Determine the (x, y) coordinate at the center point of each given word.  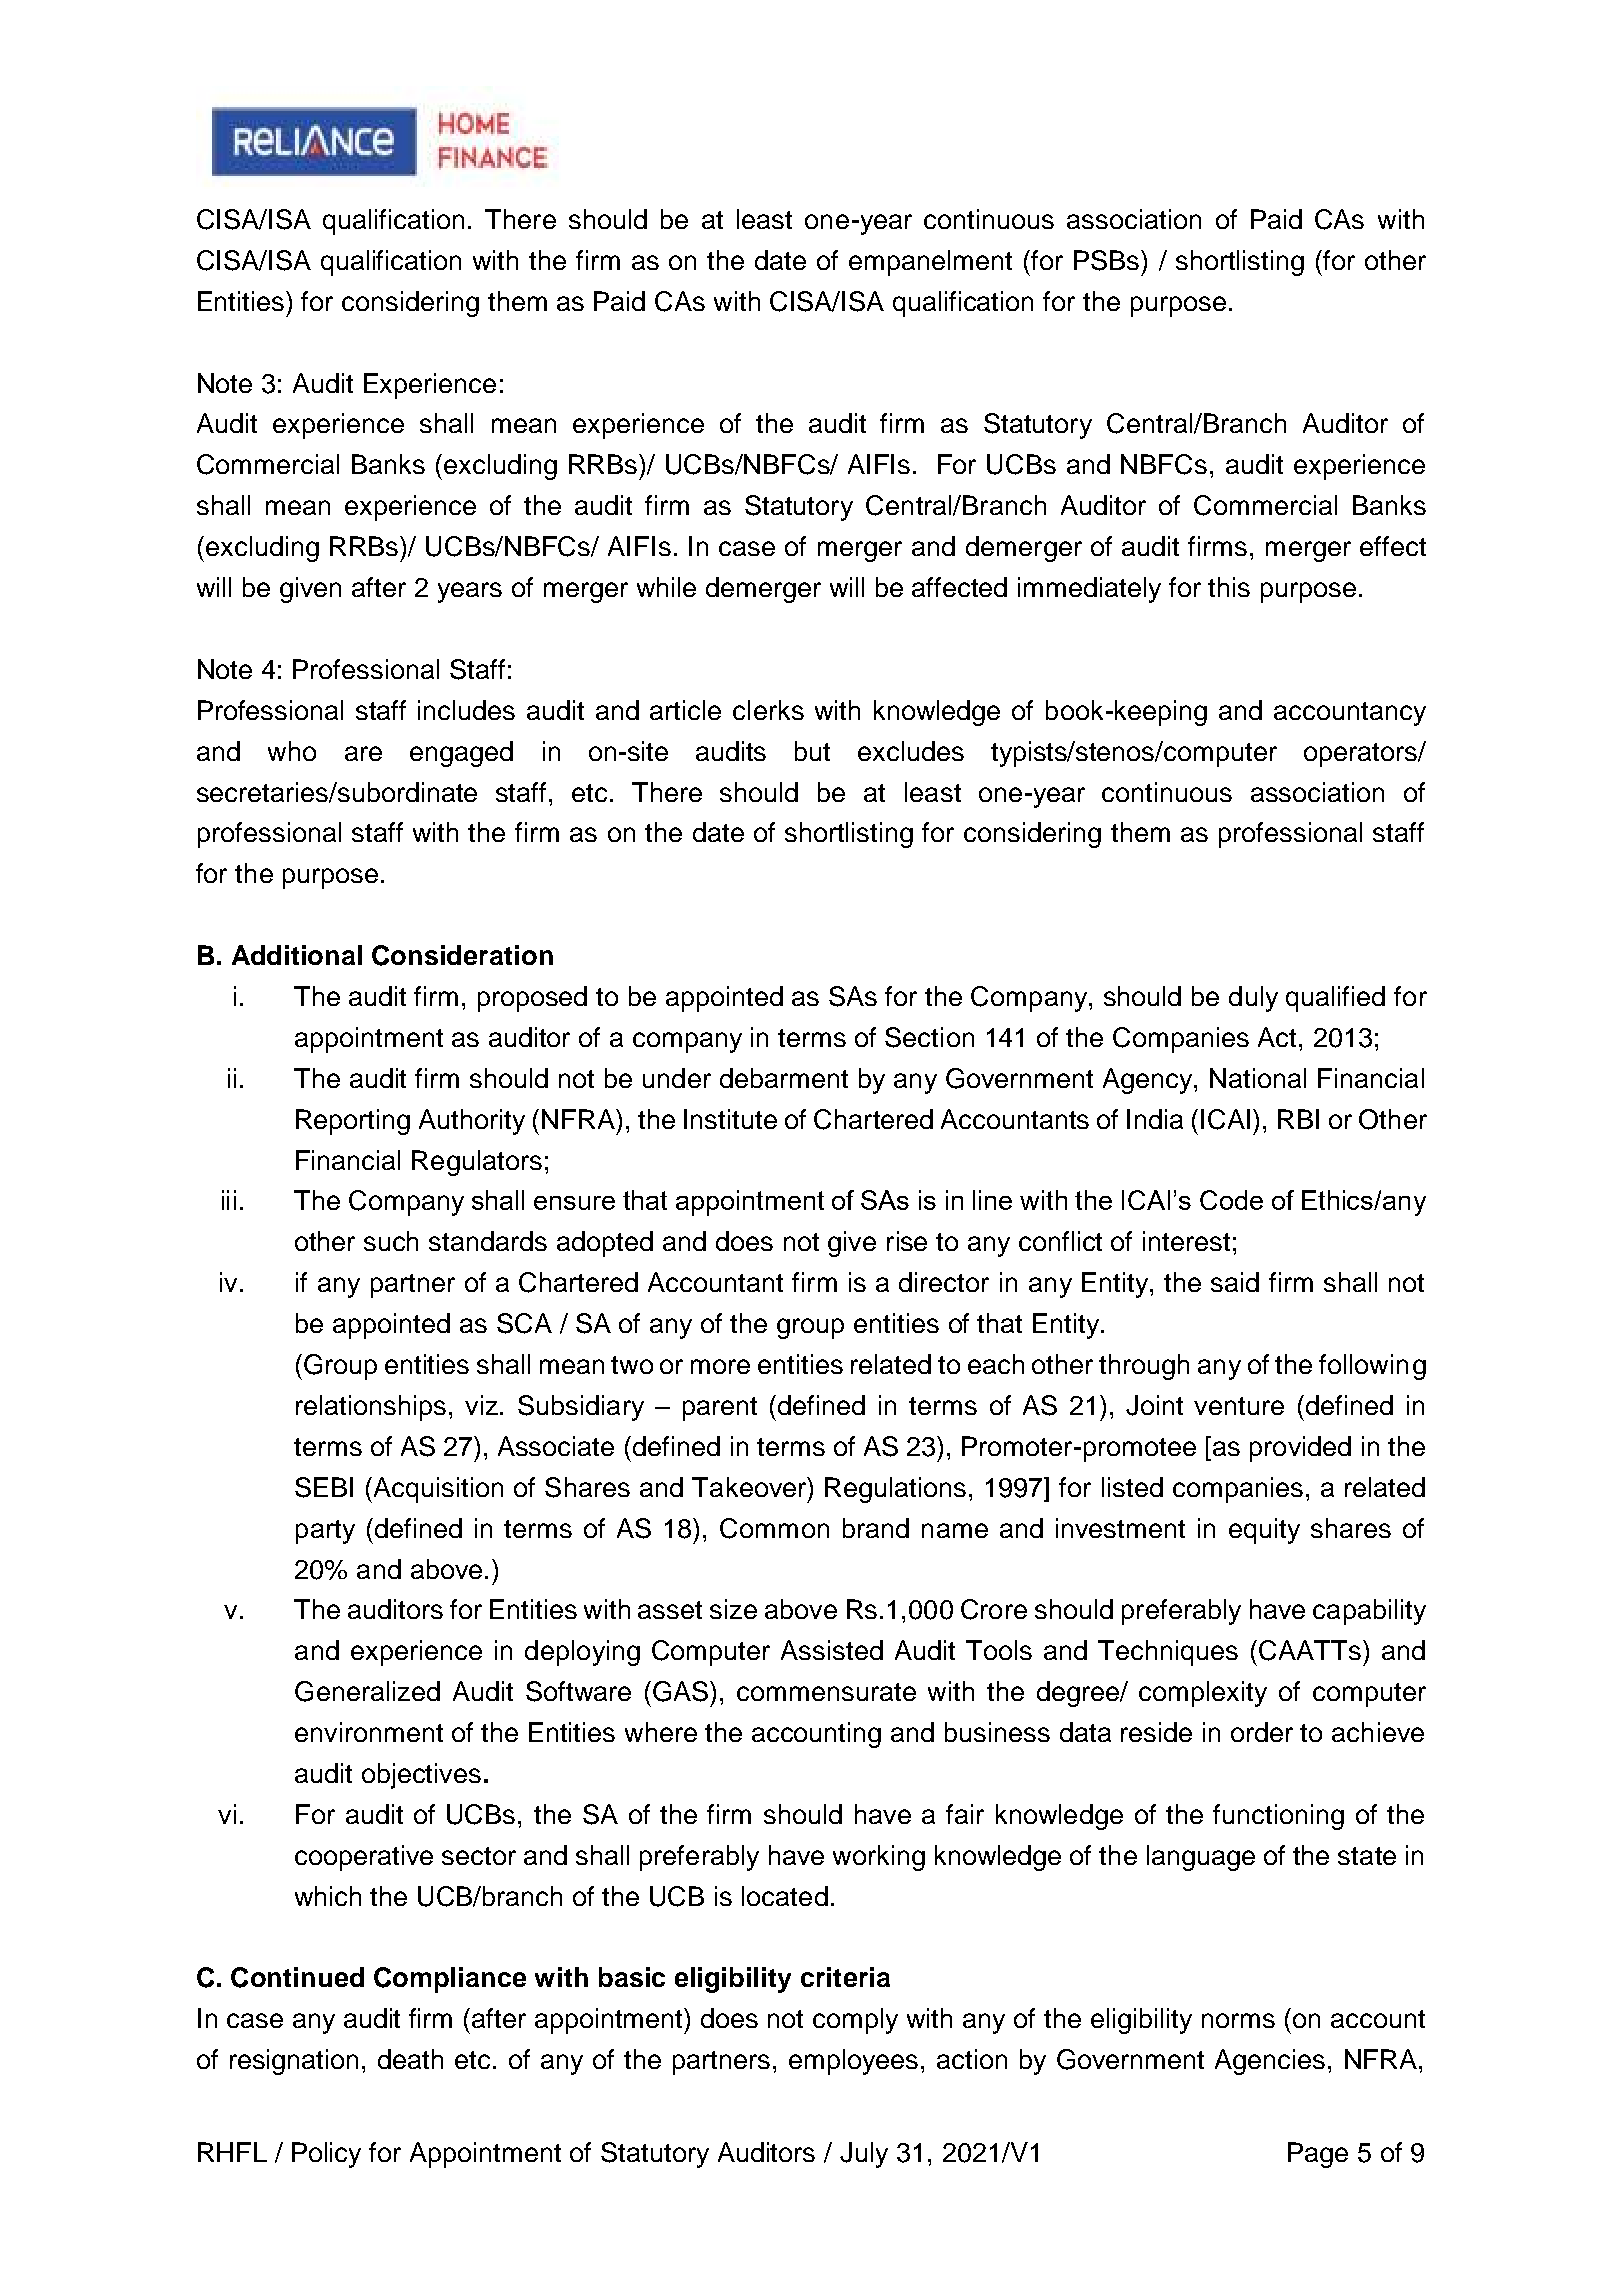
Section (929, 1037)
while (666, 587)
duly (1253, 999)
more (720, 1366)
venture (1239, 1406)
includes (466, 710)
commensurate (826, 1692)
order (1262, 1732)
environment (369, 1732)
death (410, 2059)
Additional (297, 955)
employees (853, 2062)
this (1229, 587)
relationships (371, 1408)
